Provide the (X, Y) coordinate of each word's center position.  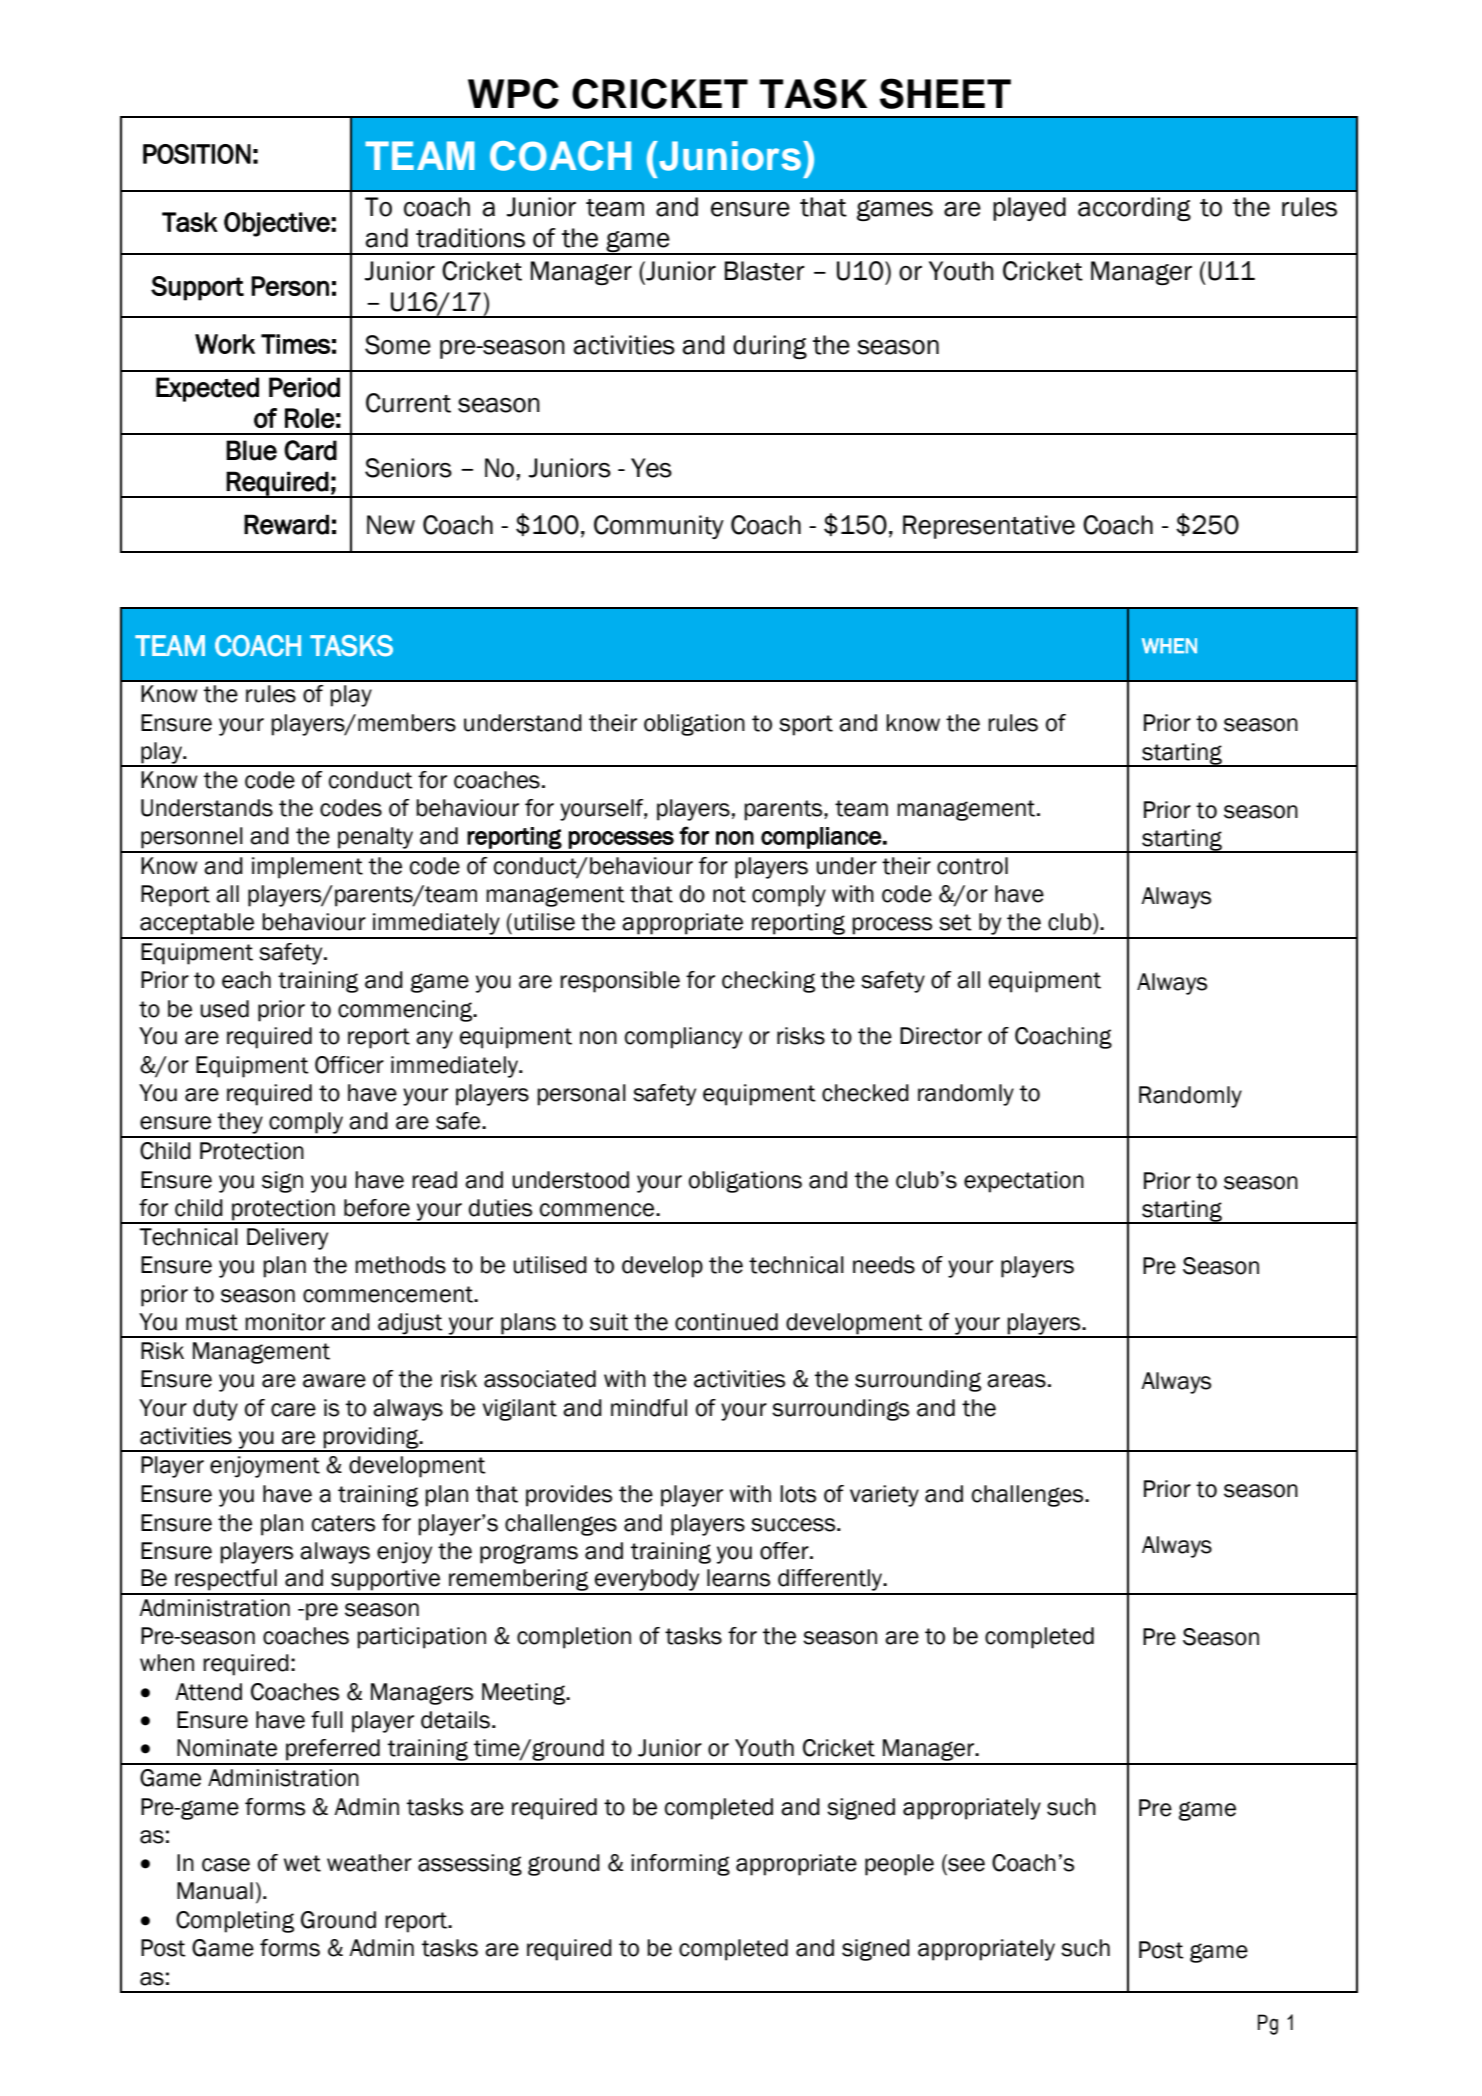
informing (680, 1865)
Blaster (765, 271)
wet (302, 1863)
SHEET (945, 93)
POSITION (197, 154)
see (965, 1866)
